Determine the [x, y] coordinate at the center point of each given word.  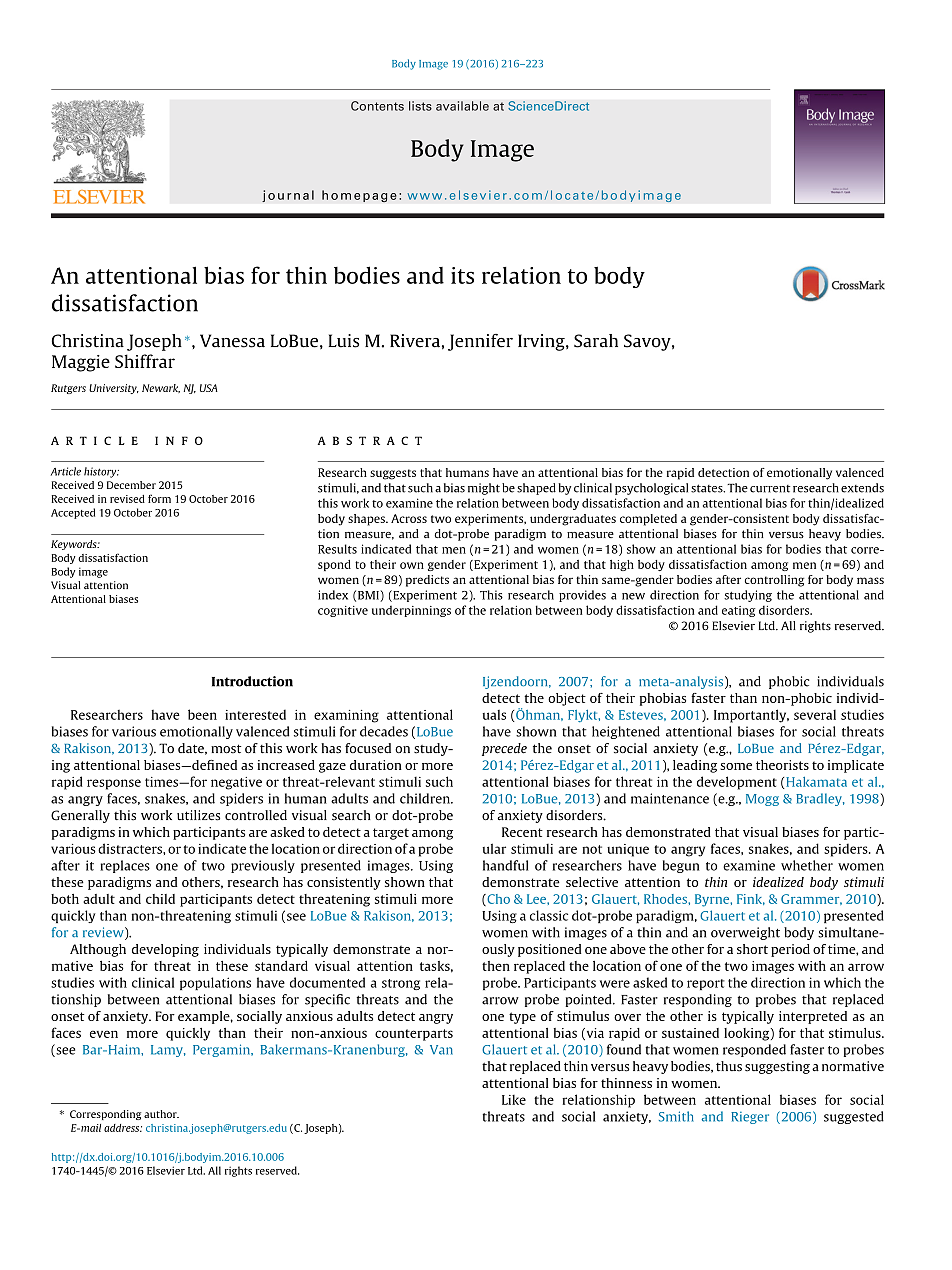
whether [807, 865]
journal [288, 196]
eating [738, 611]
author [161, 1114]
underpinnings [411, 611]
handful [505, 865]
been [202, 714]
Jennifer [480, 342]
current [770, 489]
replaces [125, 866]
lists [420, 106]
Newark [161, 388]
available [462, 106]
